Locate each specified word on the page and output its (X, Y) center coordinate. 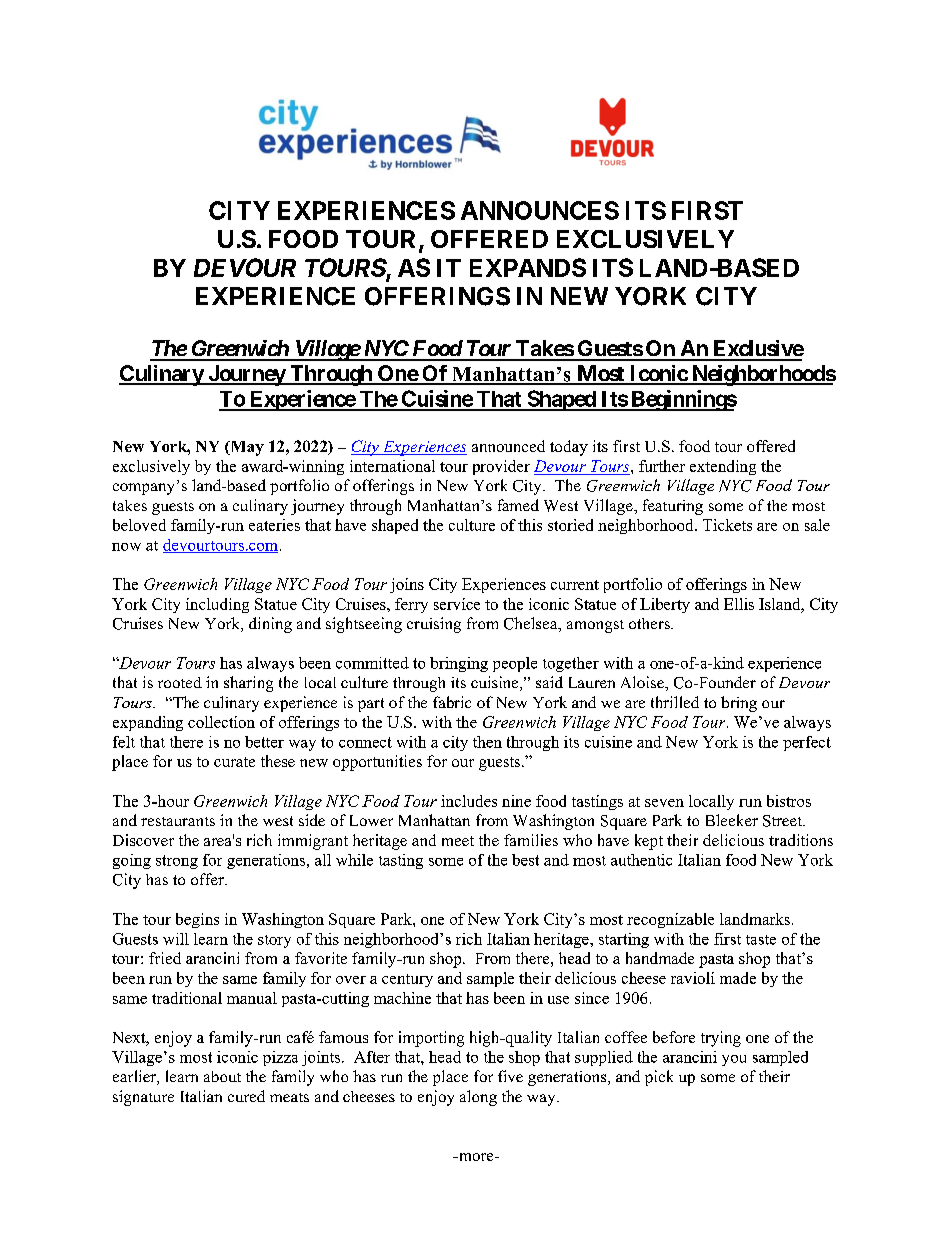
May (246, 448)
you (734, 1060)
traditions (801, 840)
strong (177, 862)
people (515, 664)
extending (723, 467)
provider (501, 467)
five (510, 1076)
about (222, 1076)
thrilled (675, 702)
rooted (180, 682)
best (525, 860)
